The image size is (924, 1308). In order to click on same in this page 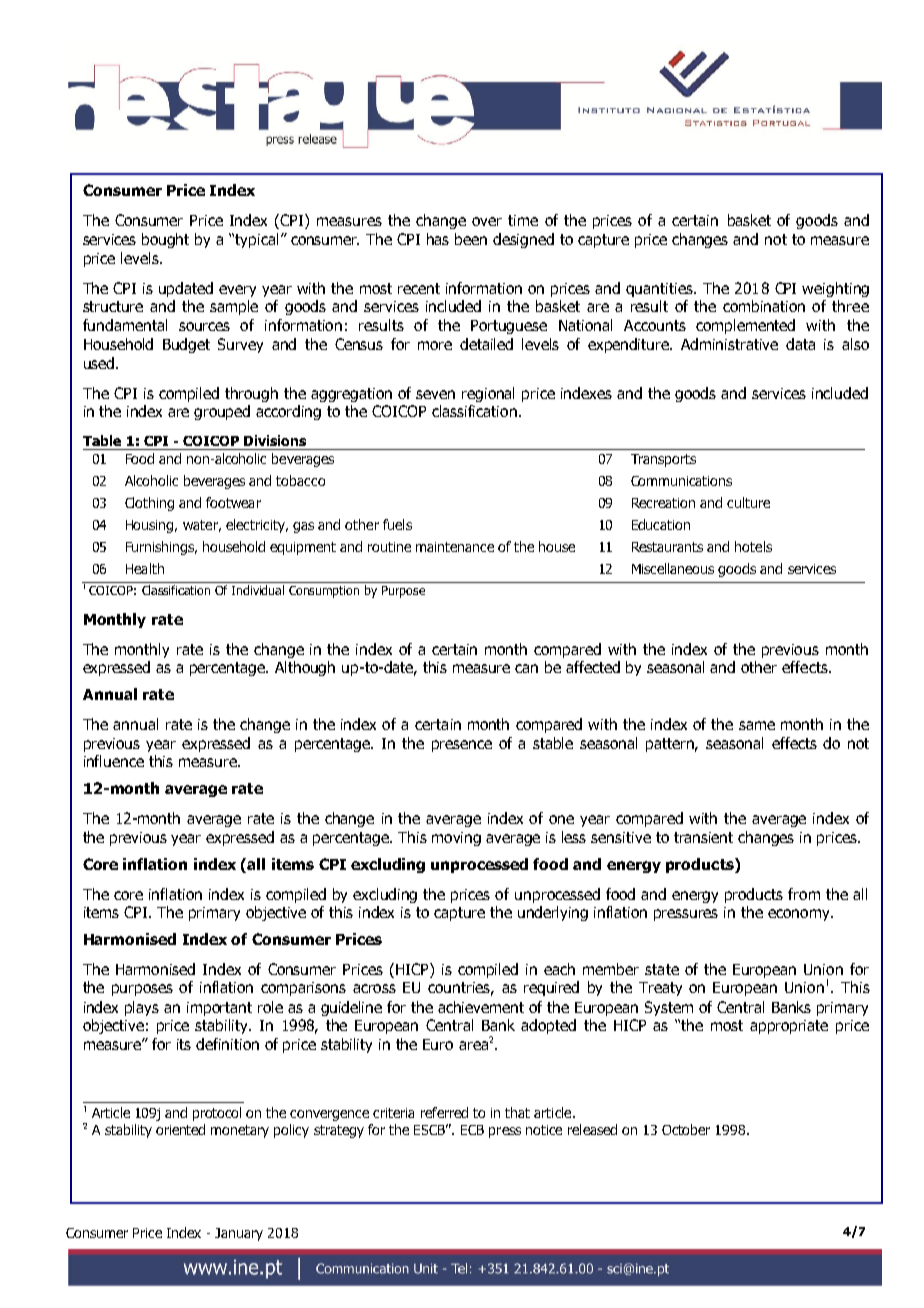, I will do `click(757, 725)`.
